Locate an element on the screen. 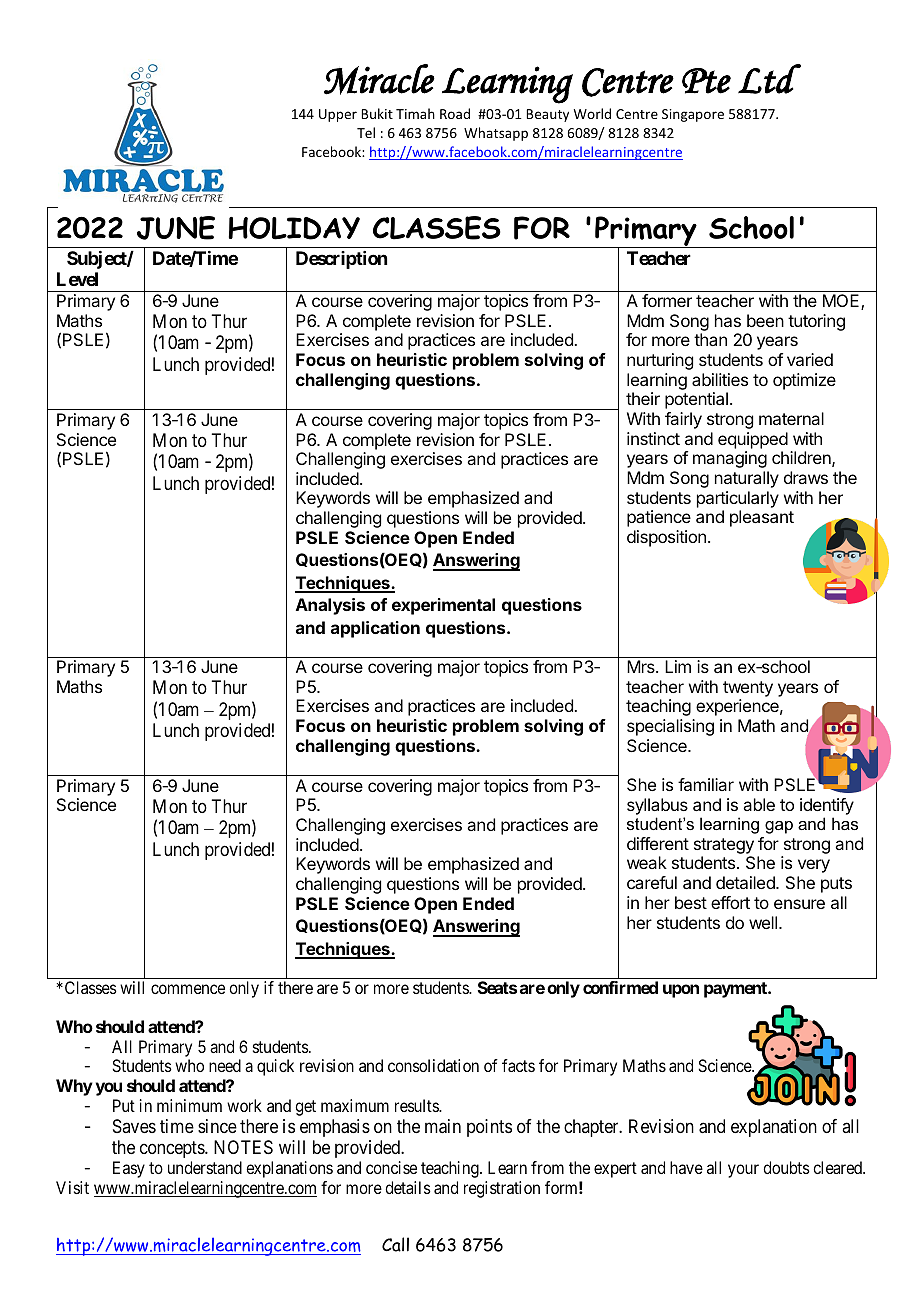 Image resolution: width=924 pixels, height=1308 pixels. experimental is located at coordinates (443, 606).
